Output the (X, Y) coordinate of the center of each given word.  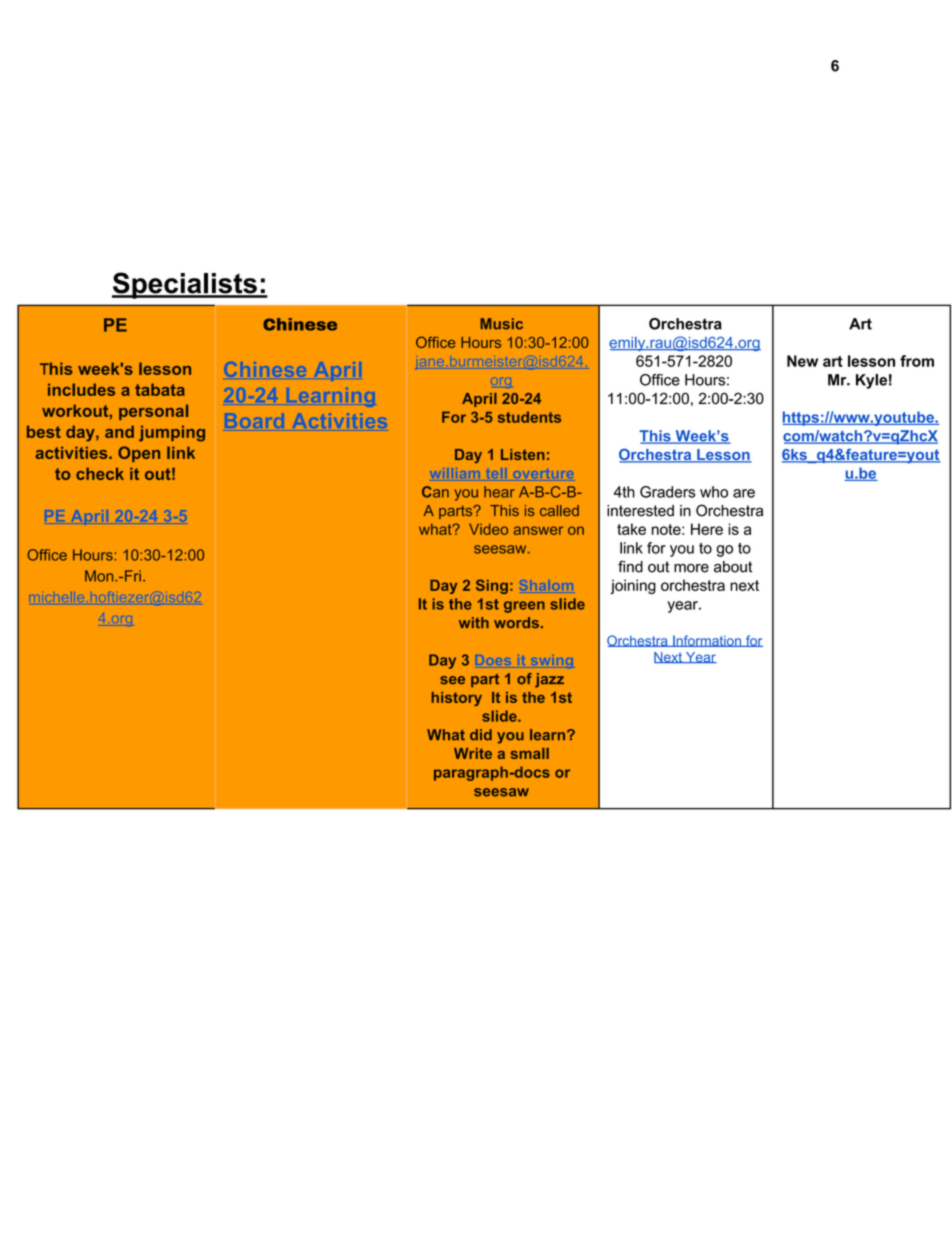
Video (488, 529)
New (802, 361)
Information (707, 641)
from (917, 361)
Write (473, 753)
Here (707, 529)
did (481, 735)
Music (501, 324)
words (516, 622)
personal (153, 412)
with (474, 622)
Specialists (185, 285)
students (529, 417)
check (100, 473)
